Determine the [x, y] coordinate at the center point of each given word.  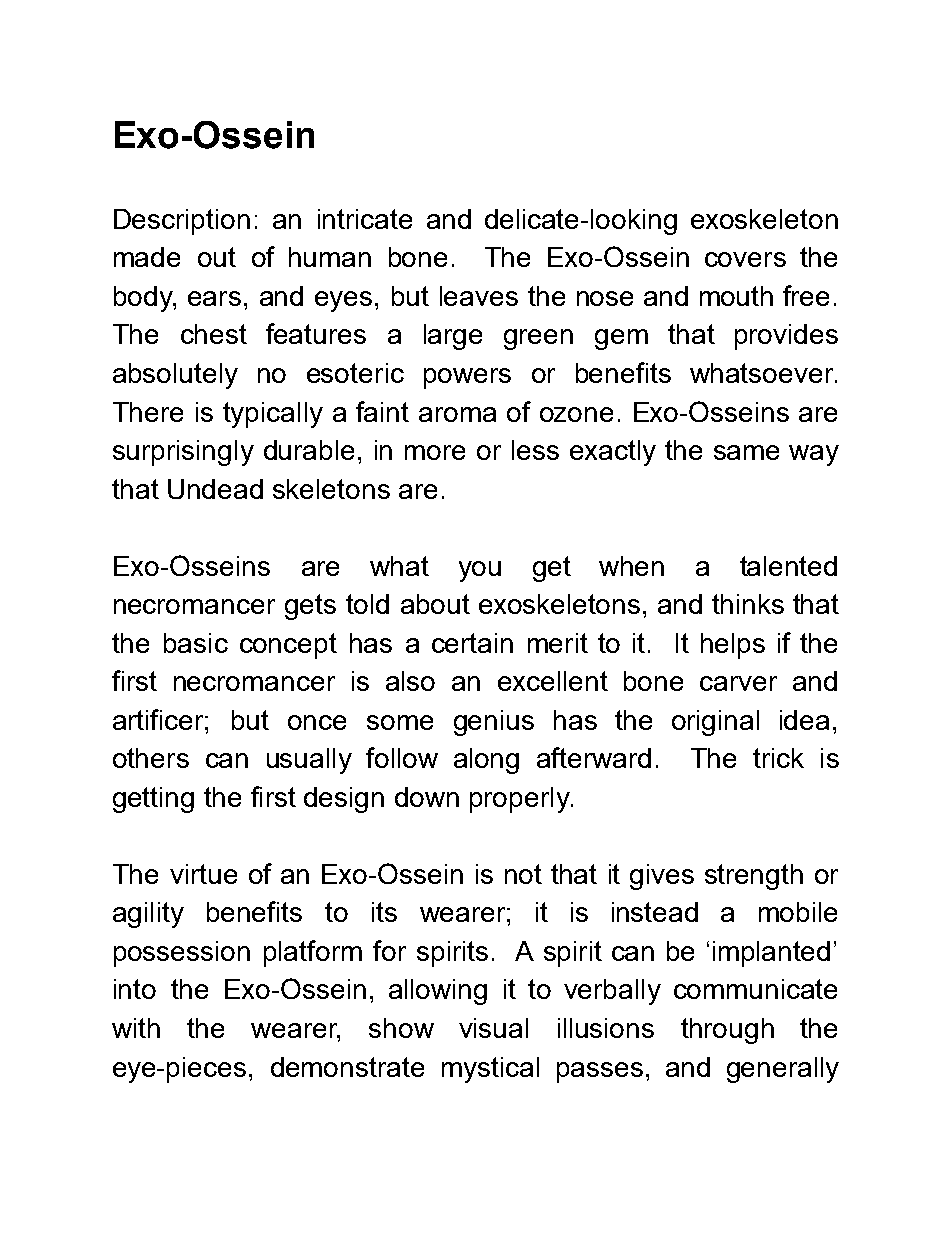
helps [733, 646]
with [136, 1028]
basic [196, 643]
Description [182, 222]
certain [472, 643]
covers [745, 259]
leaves [479, 296]
